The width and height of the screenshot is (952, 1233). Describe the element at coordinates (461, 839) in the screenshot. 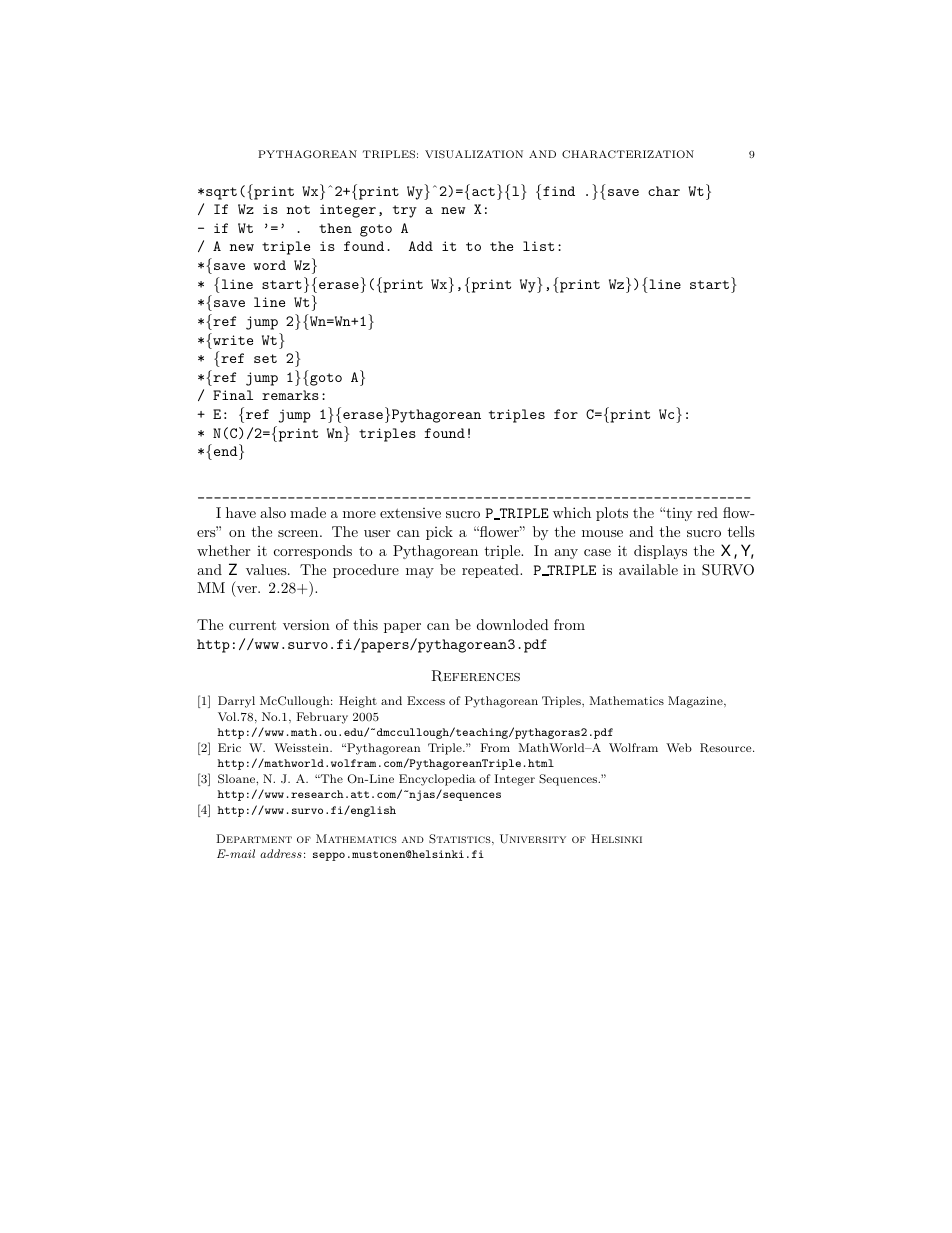

I see `Statistics` at that location.
